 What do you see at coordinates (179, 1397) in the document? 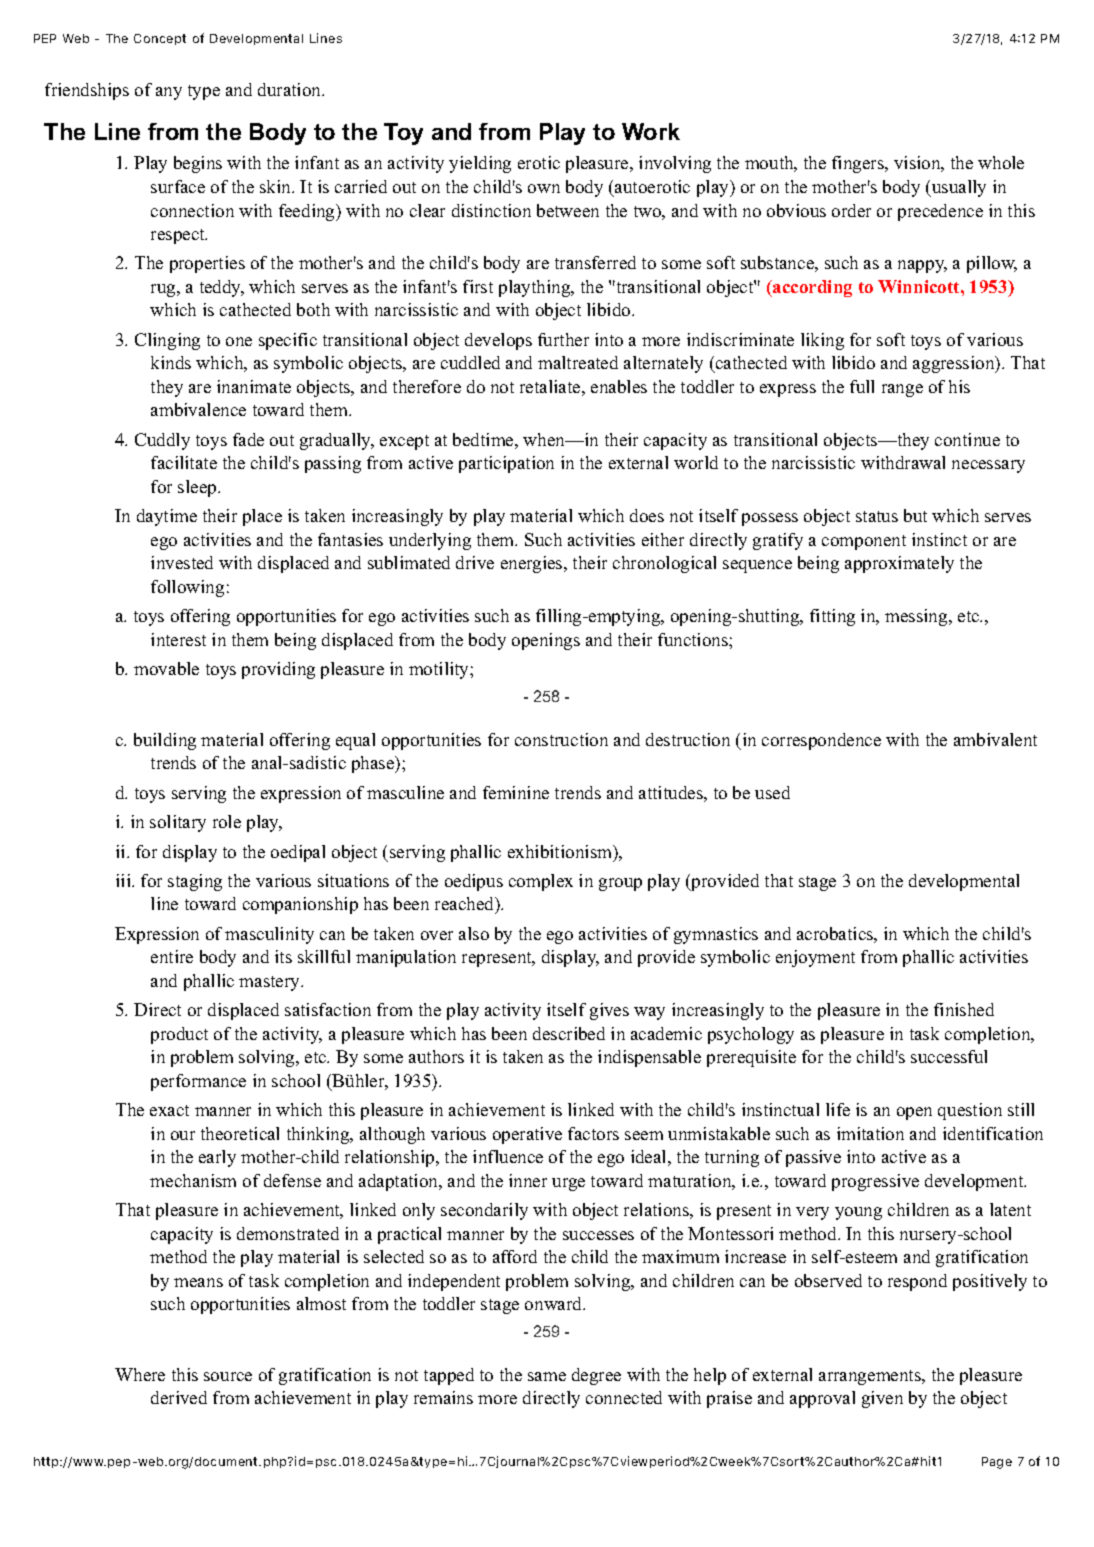
I see `derived` at bounding box center [179, 1397].
